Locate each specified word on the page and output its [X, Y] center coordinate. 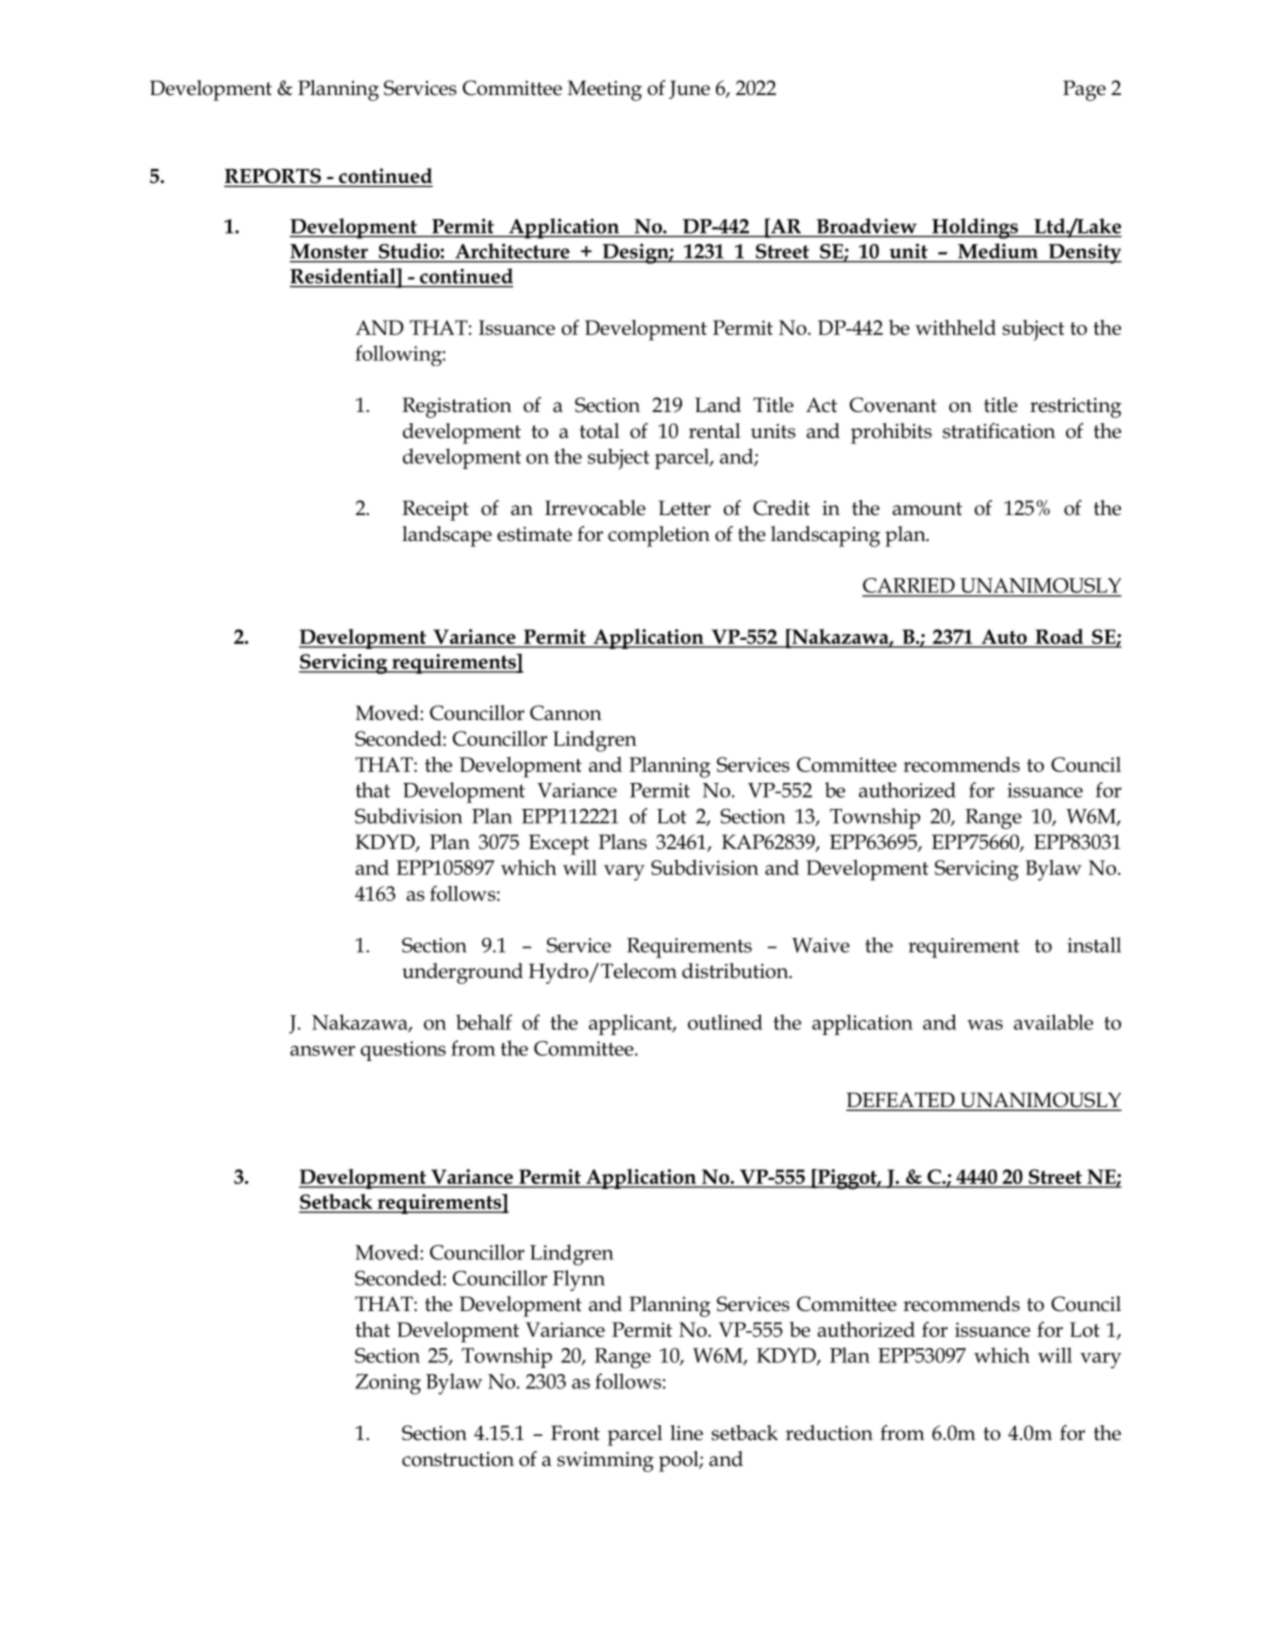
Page [1084, 90]
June [689, 89]
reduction [829, 1433]
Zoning [388, 1384]
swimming [605, 1462]
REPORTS [273, 176]
